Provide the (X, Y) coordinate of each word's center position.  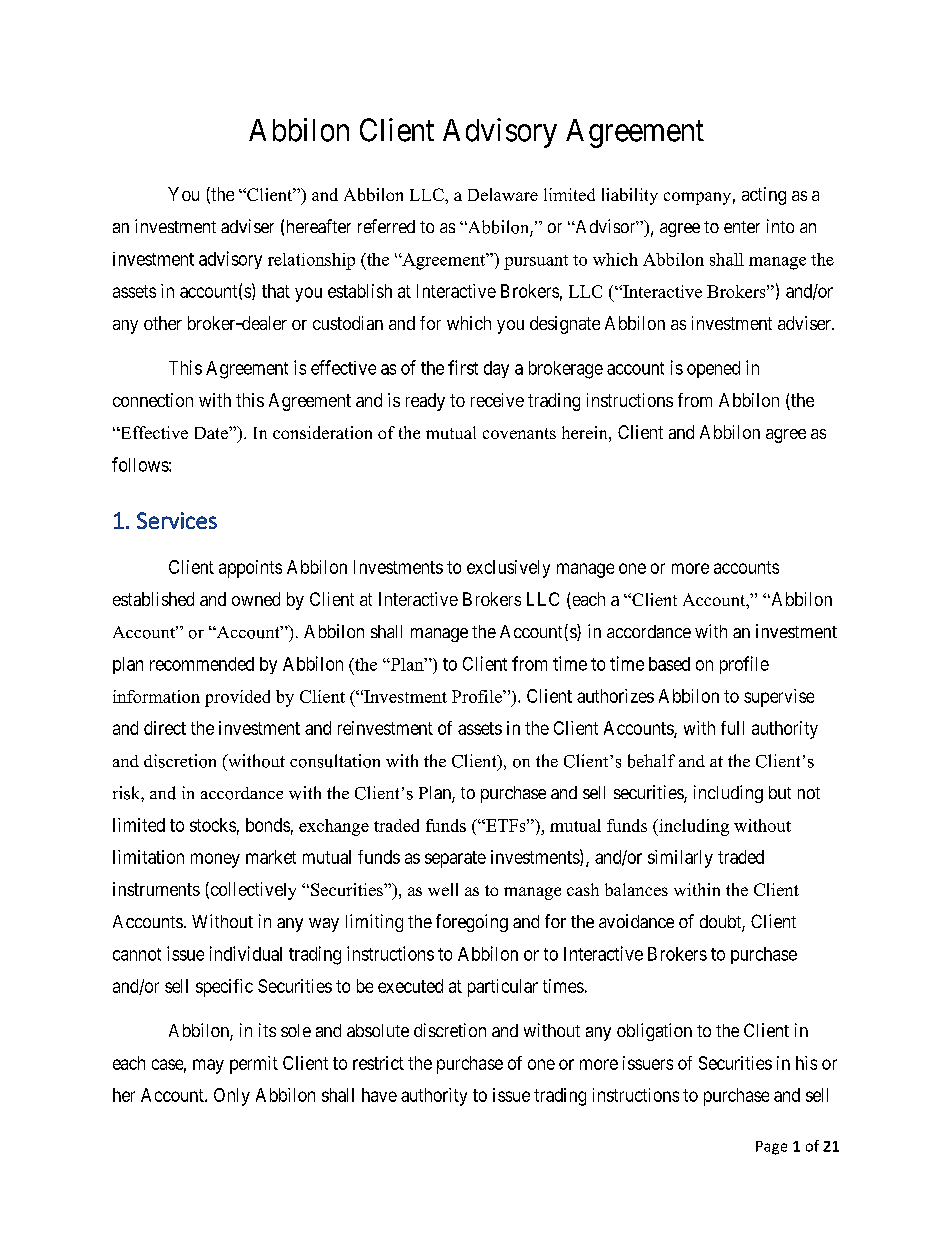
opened (713, 369)
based (669, 664)
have (379, 1095)
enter (742, 227)
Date (212, 433)
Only (232, 1097)
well (443, 889)
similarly (680, 859)
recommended (202, 664)
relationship (311, 261)
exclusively (508, 569)
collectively (252, 891)
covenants (519, 433)
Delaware (503, 194)
